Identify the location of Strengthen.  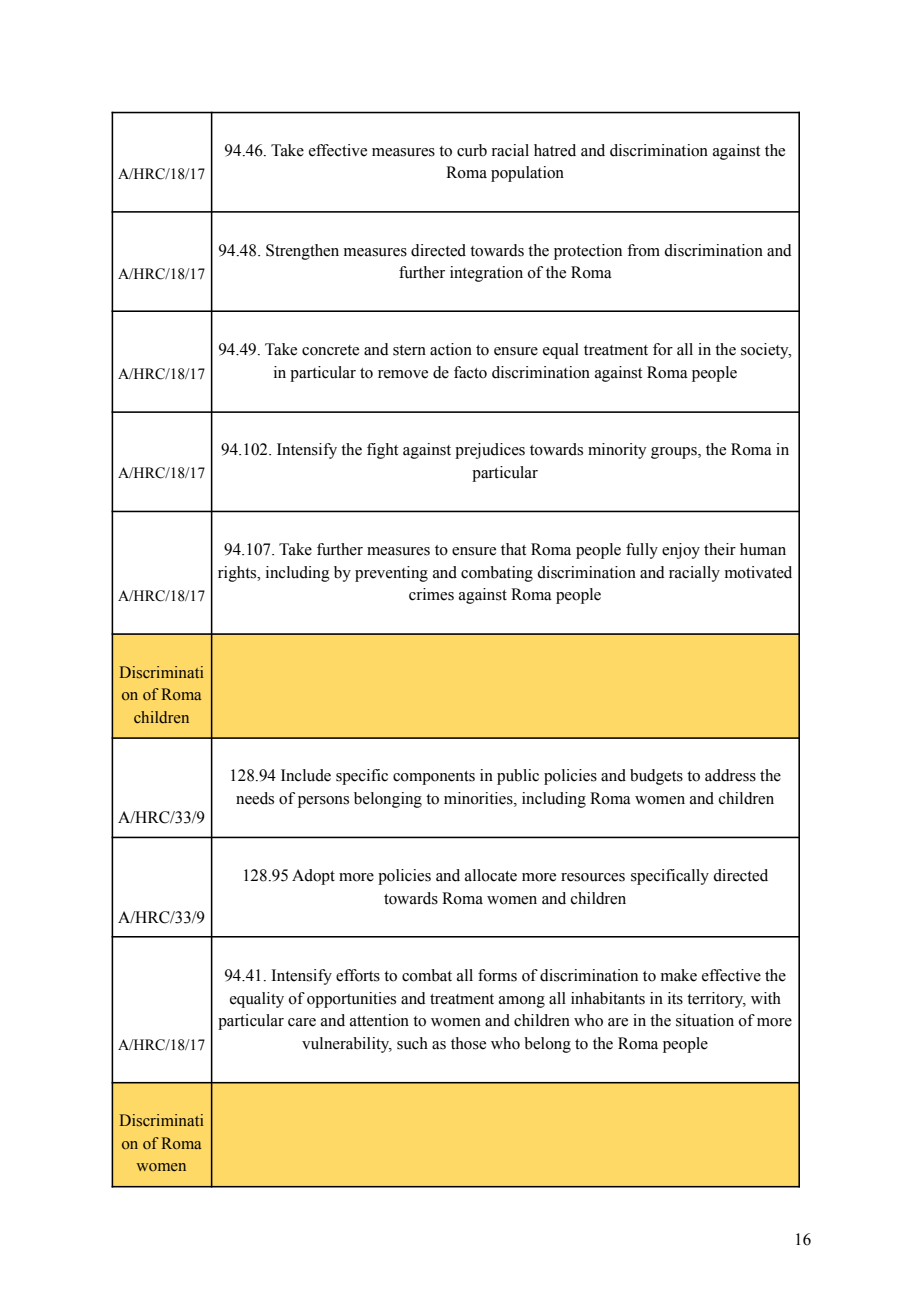
(302, 252).
